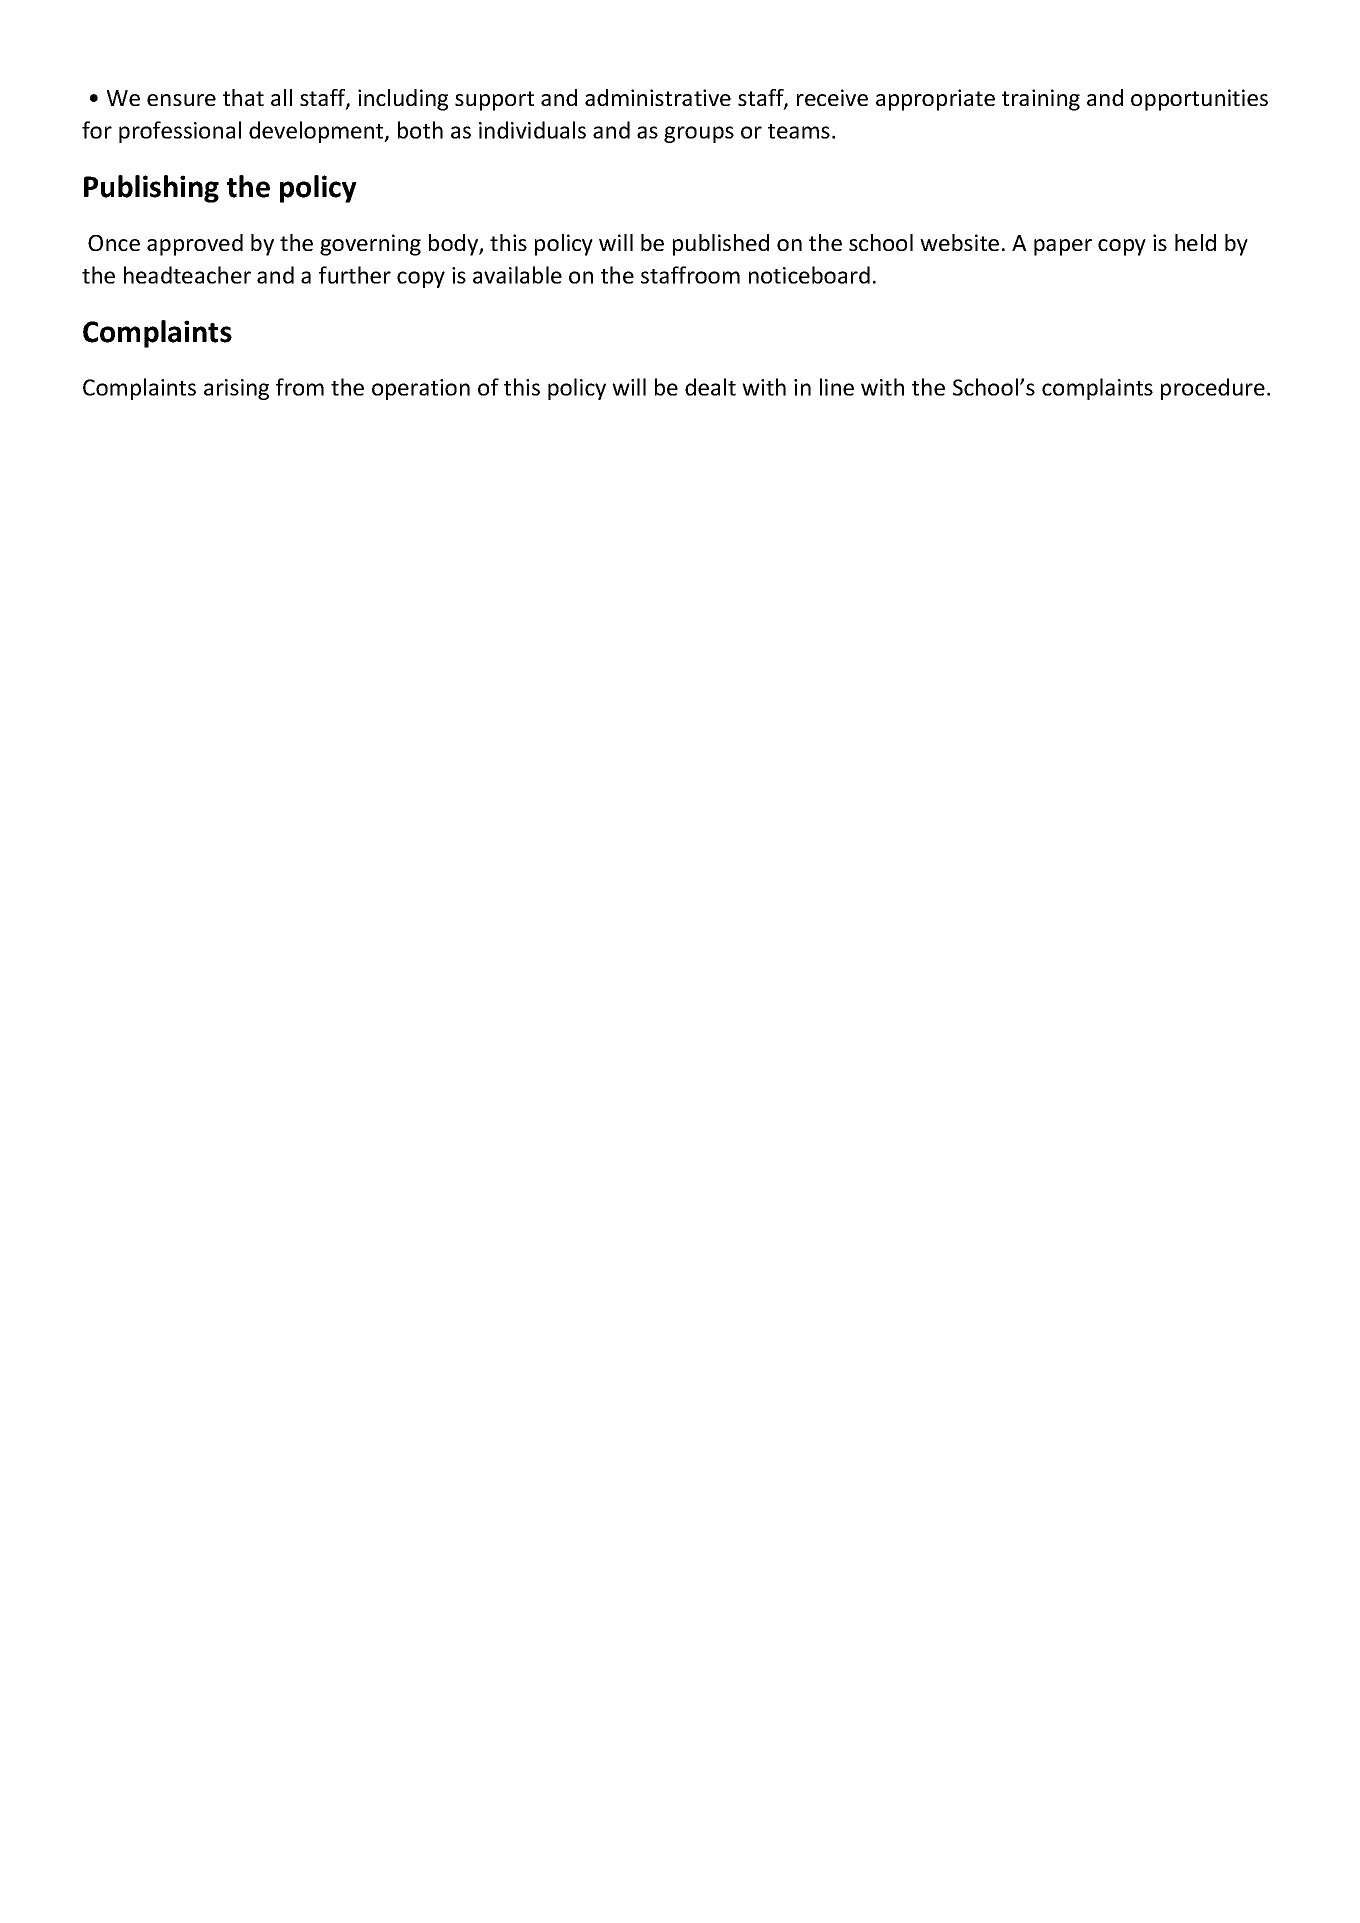 The image size is (1360, 1923). What do you see at coordinates (721, 245) in the page?
I see `published` at bounding box center [721, 245].
